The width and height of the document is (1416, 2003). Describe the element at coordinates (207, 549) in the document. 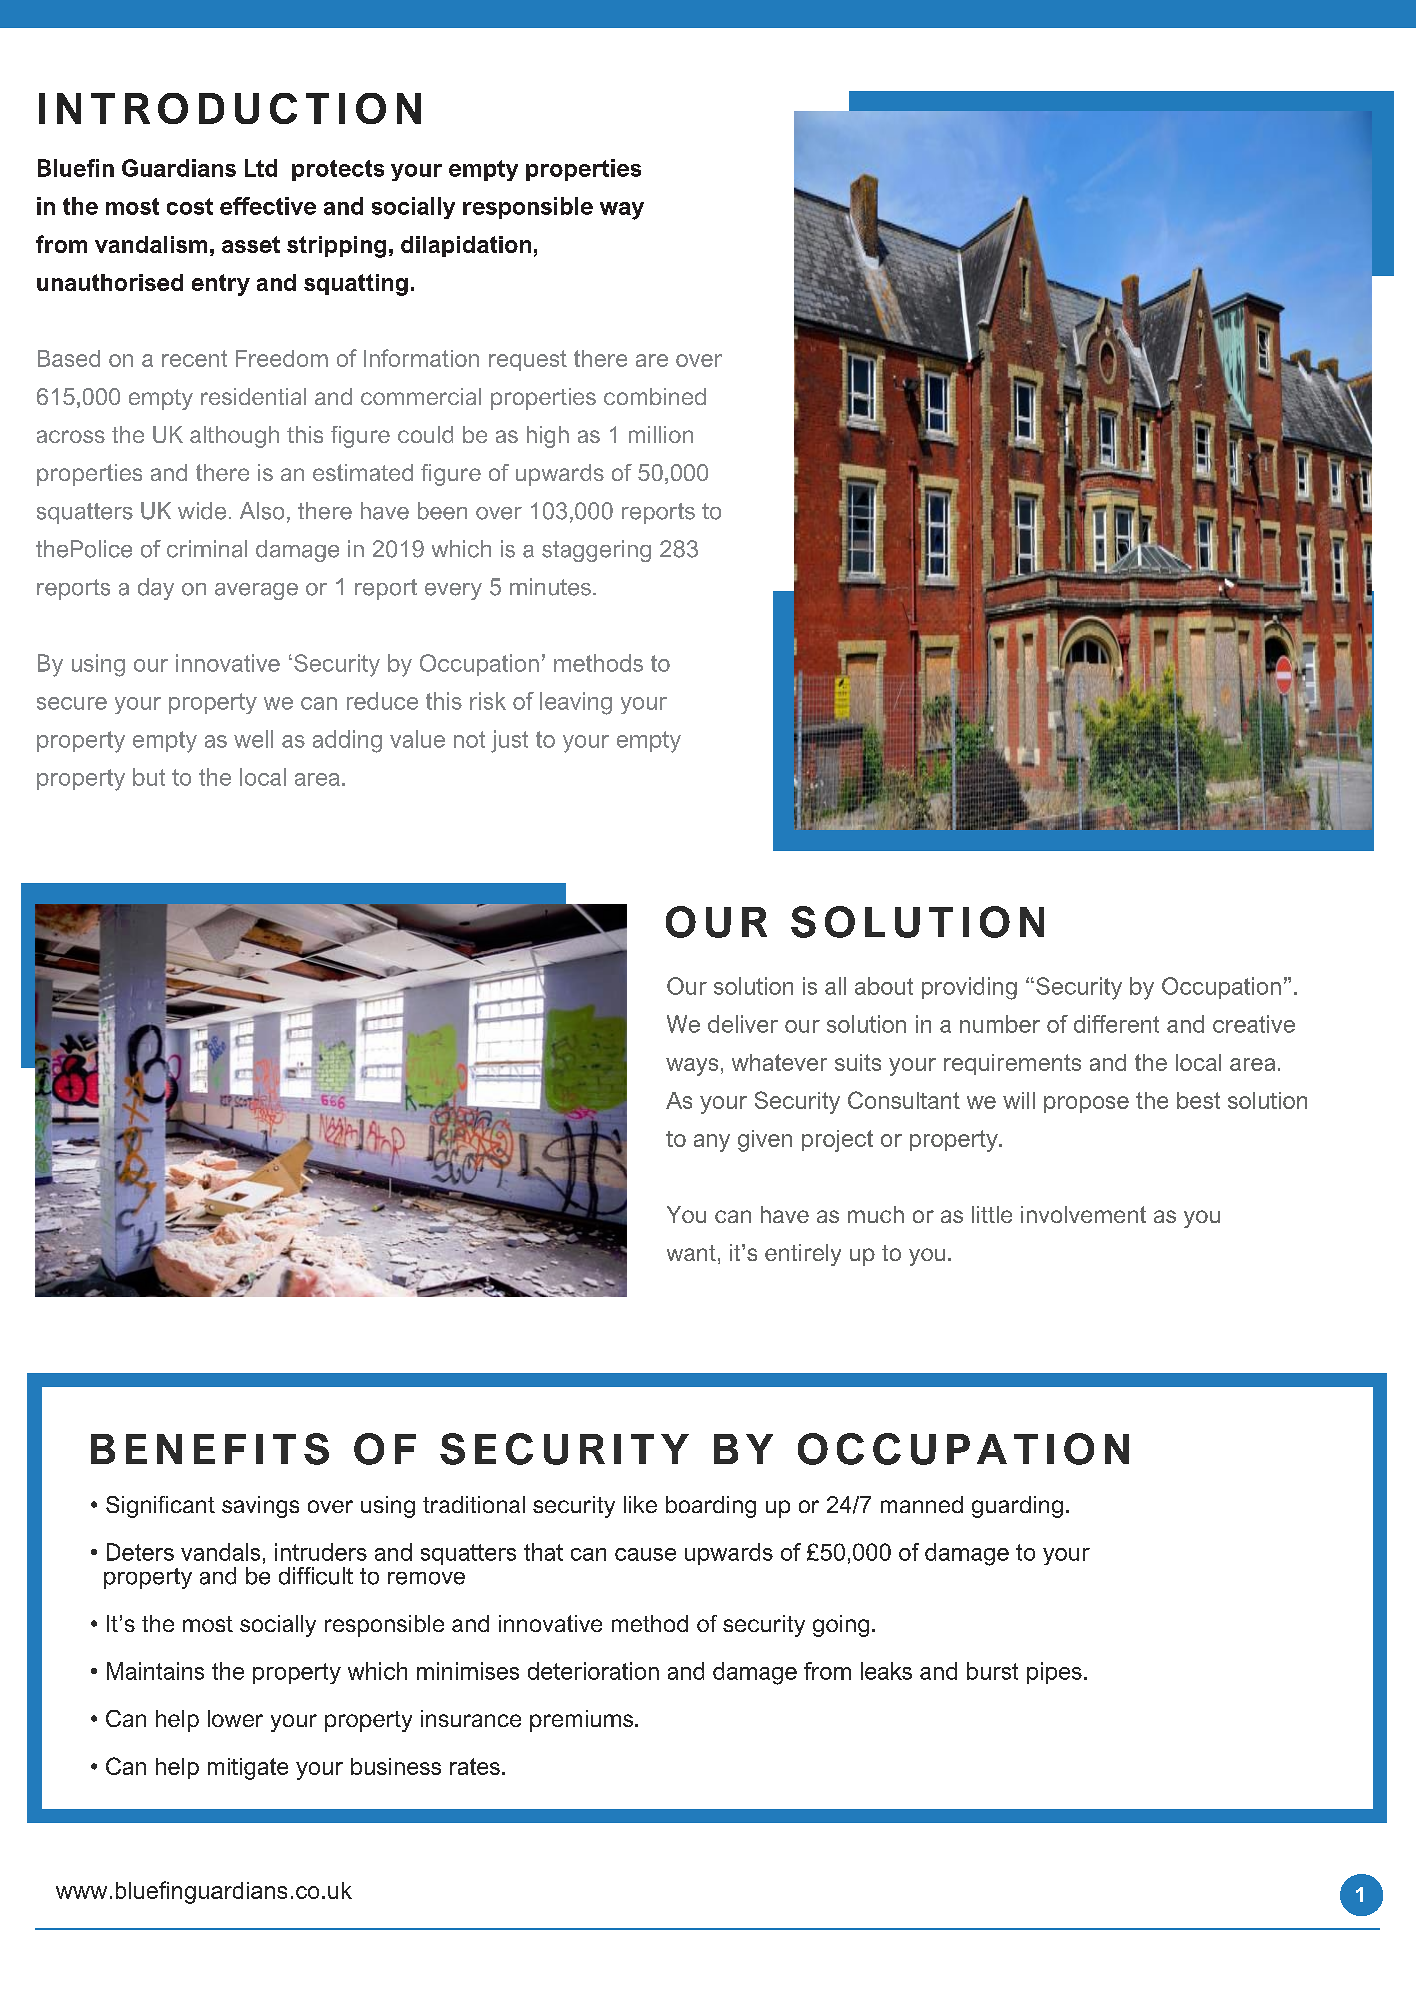

I see `criminal` at that location.
